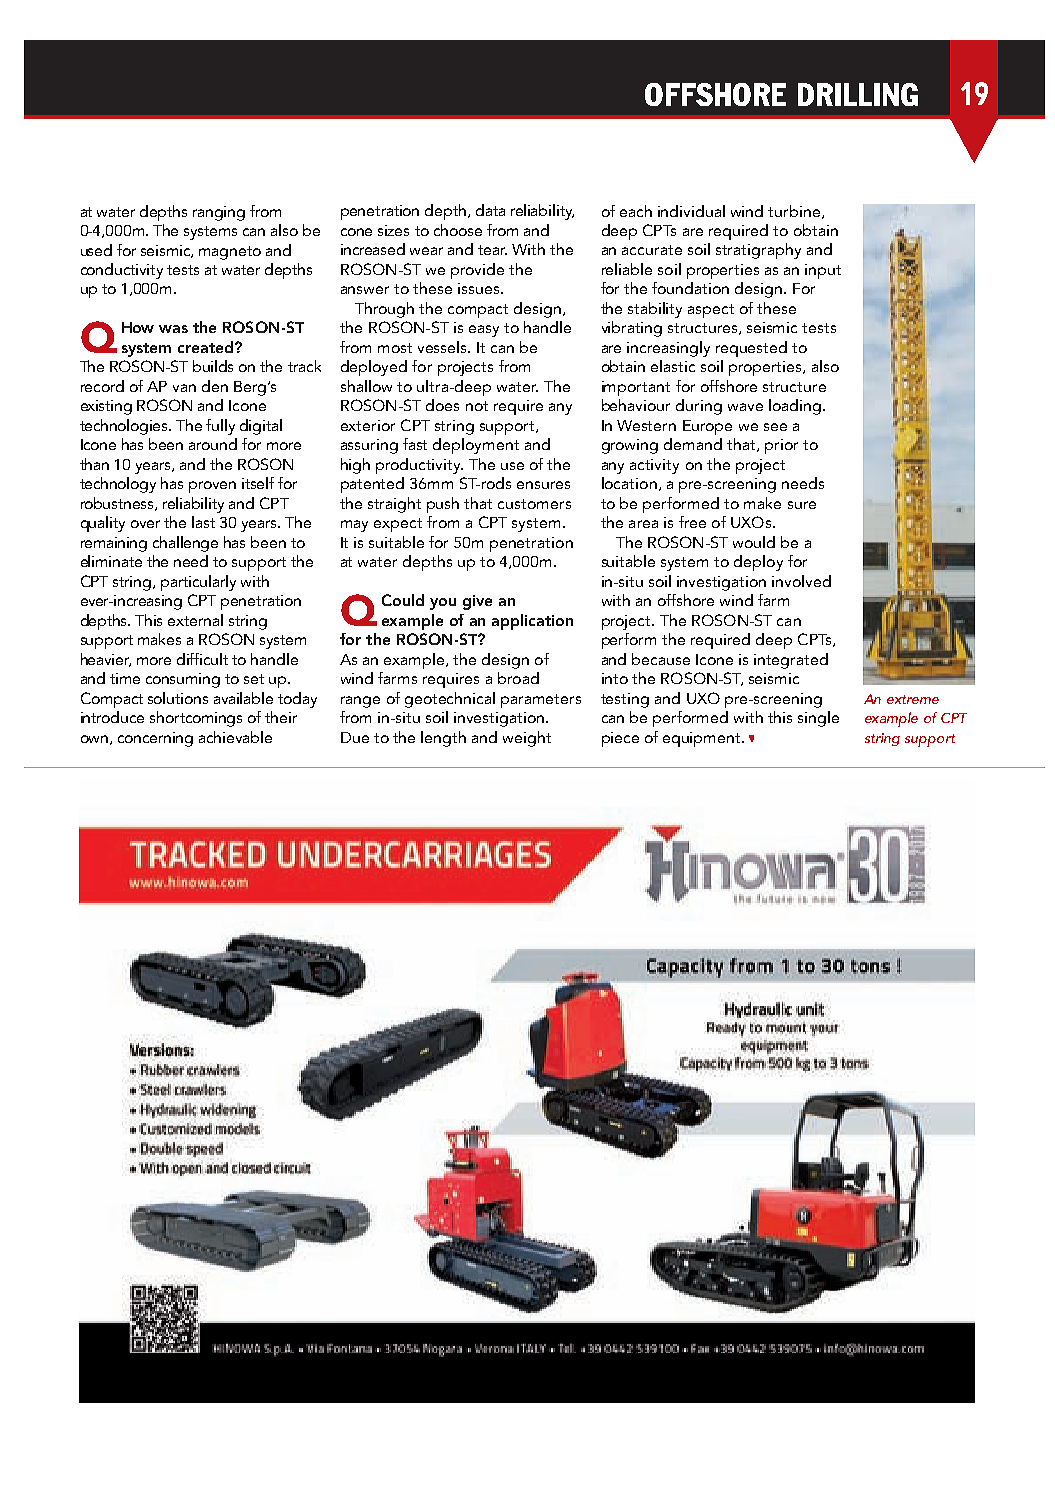  Describe the element at coordinates (818, 719) in the image. I see `single` at that location.
